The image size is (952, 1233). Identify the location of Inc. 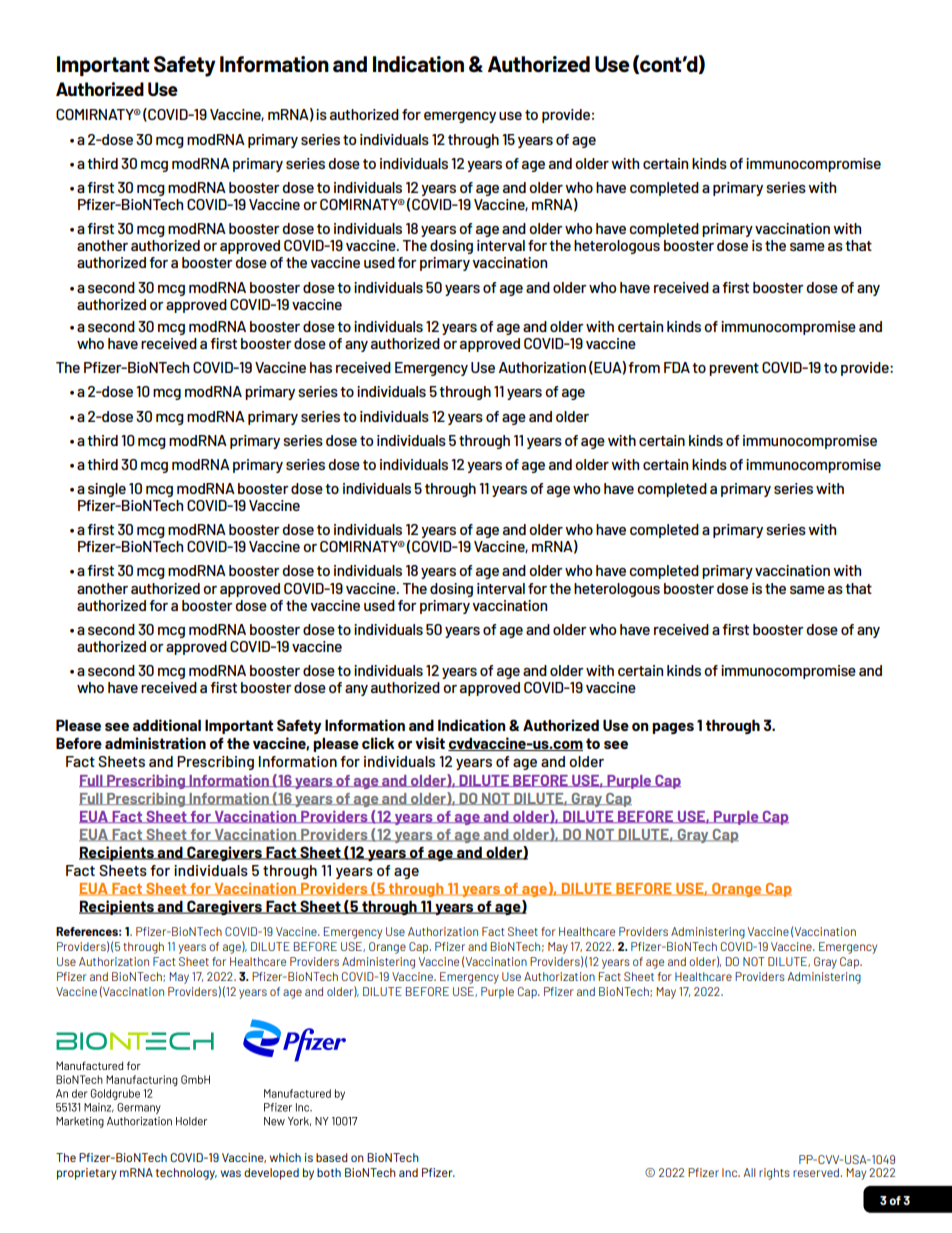
(731, 1172).
